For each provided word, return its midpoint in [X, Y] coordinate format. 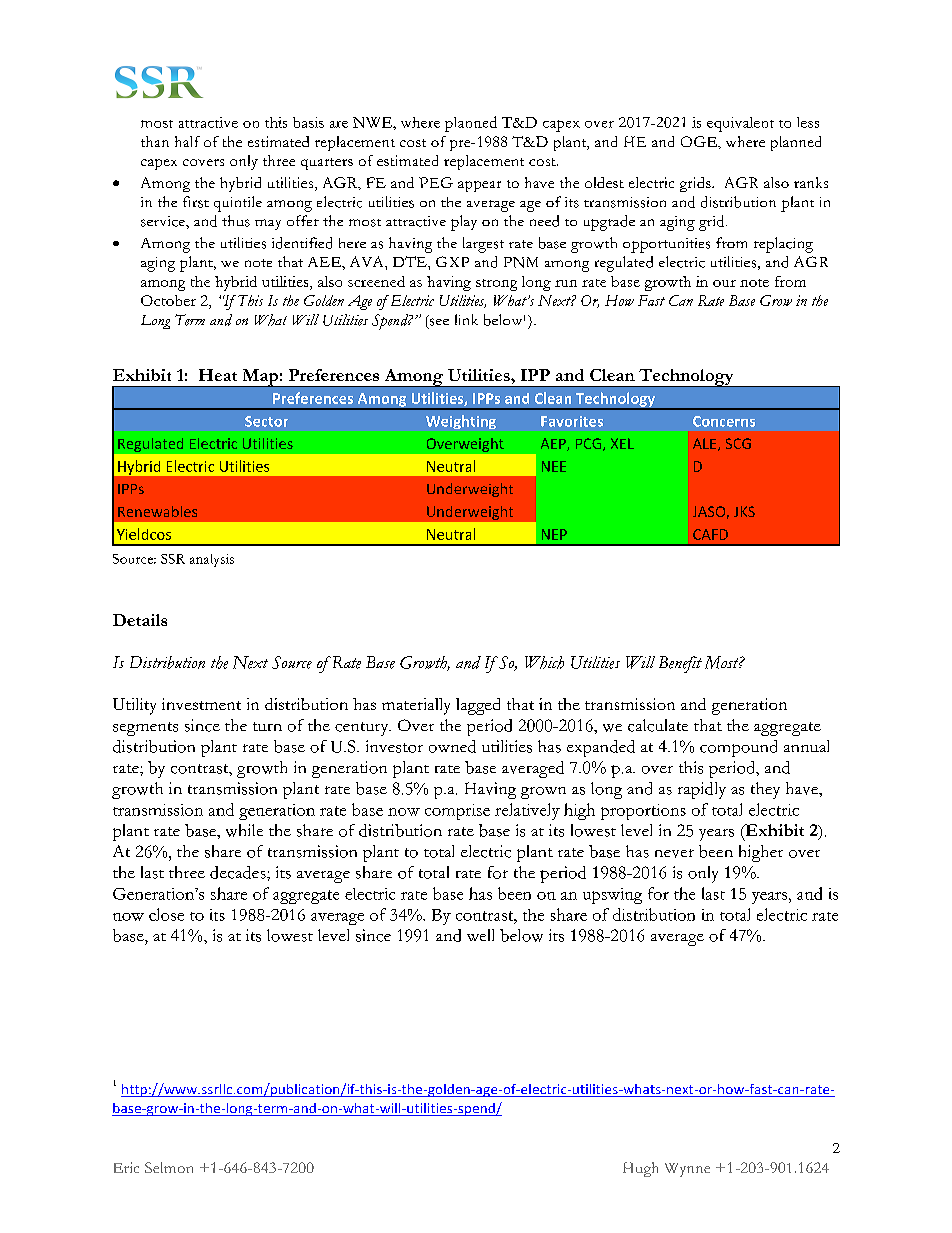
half [187, 141]
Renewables [157, 511]
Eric [126, 1167]
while [244, 830]
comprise [457, 812]
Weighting [461, 422]
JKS [744, 511]
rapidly [702, 790]
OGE [700, 141]
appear [479, 186]
